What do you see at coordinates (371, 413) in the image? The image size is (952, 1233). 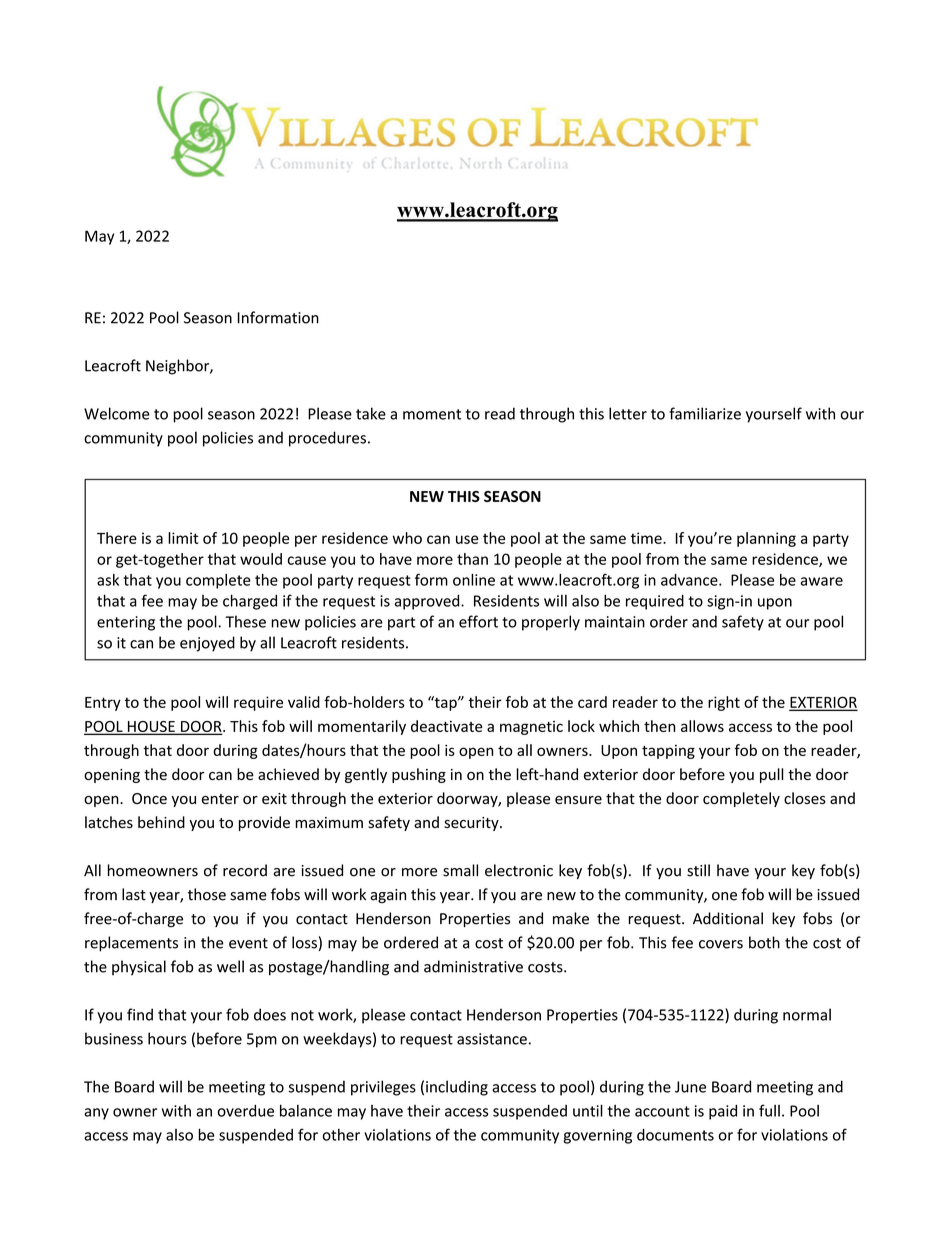 I see `take` at bounding box center [371, 413].
